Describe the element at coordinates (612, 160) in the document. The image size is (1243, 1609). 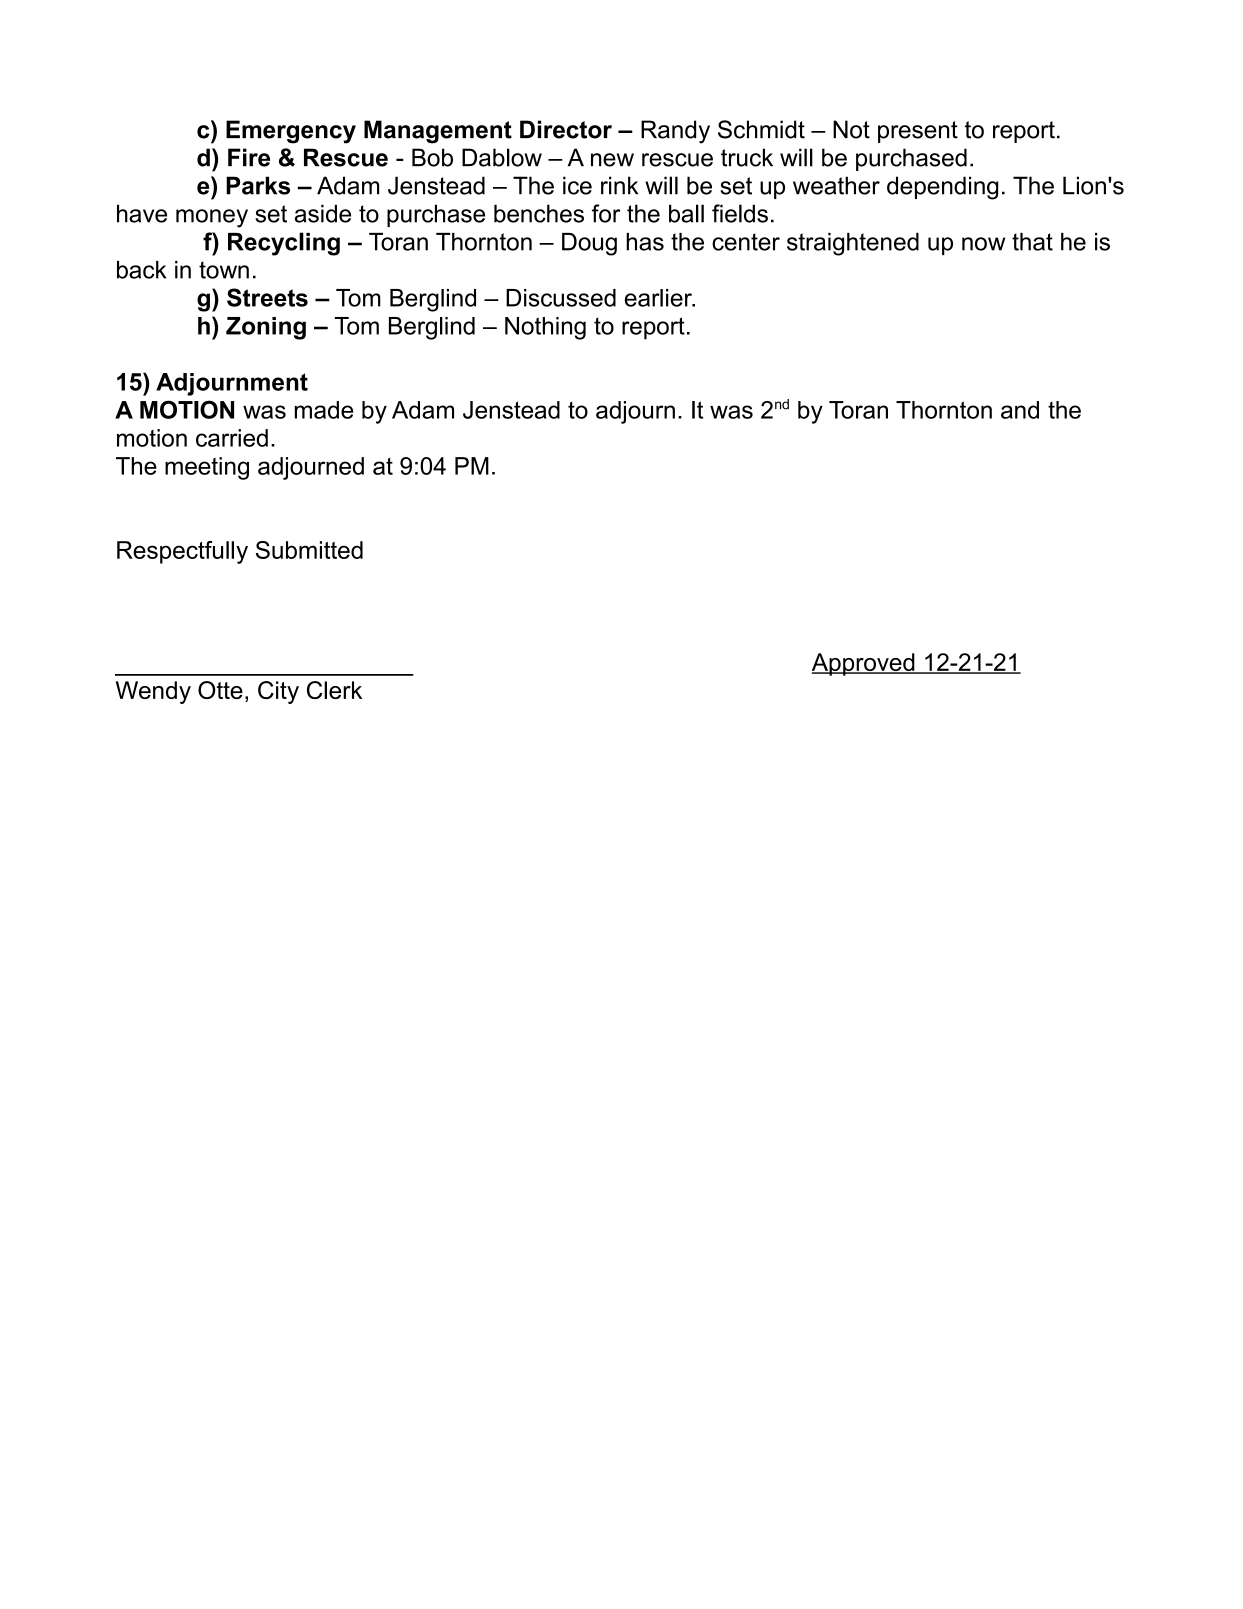
I see `new` at that location.
